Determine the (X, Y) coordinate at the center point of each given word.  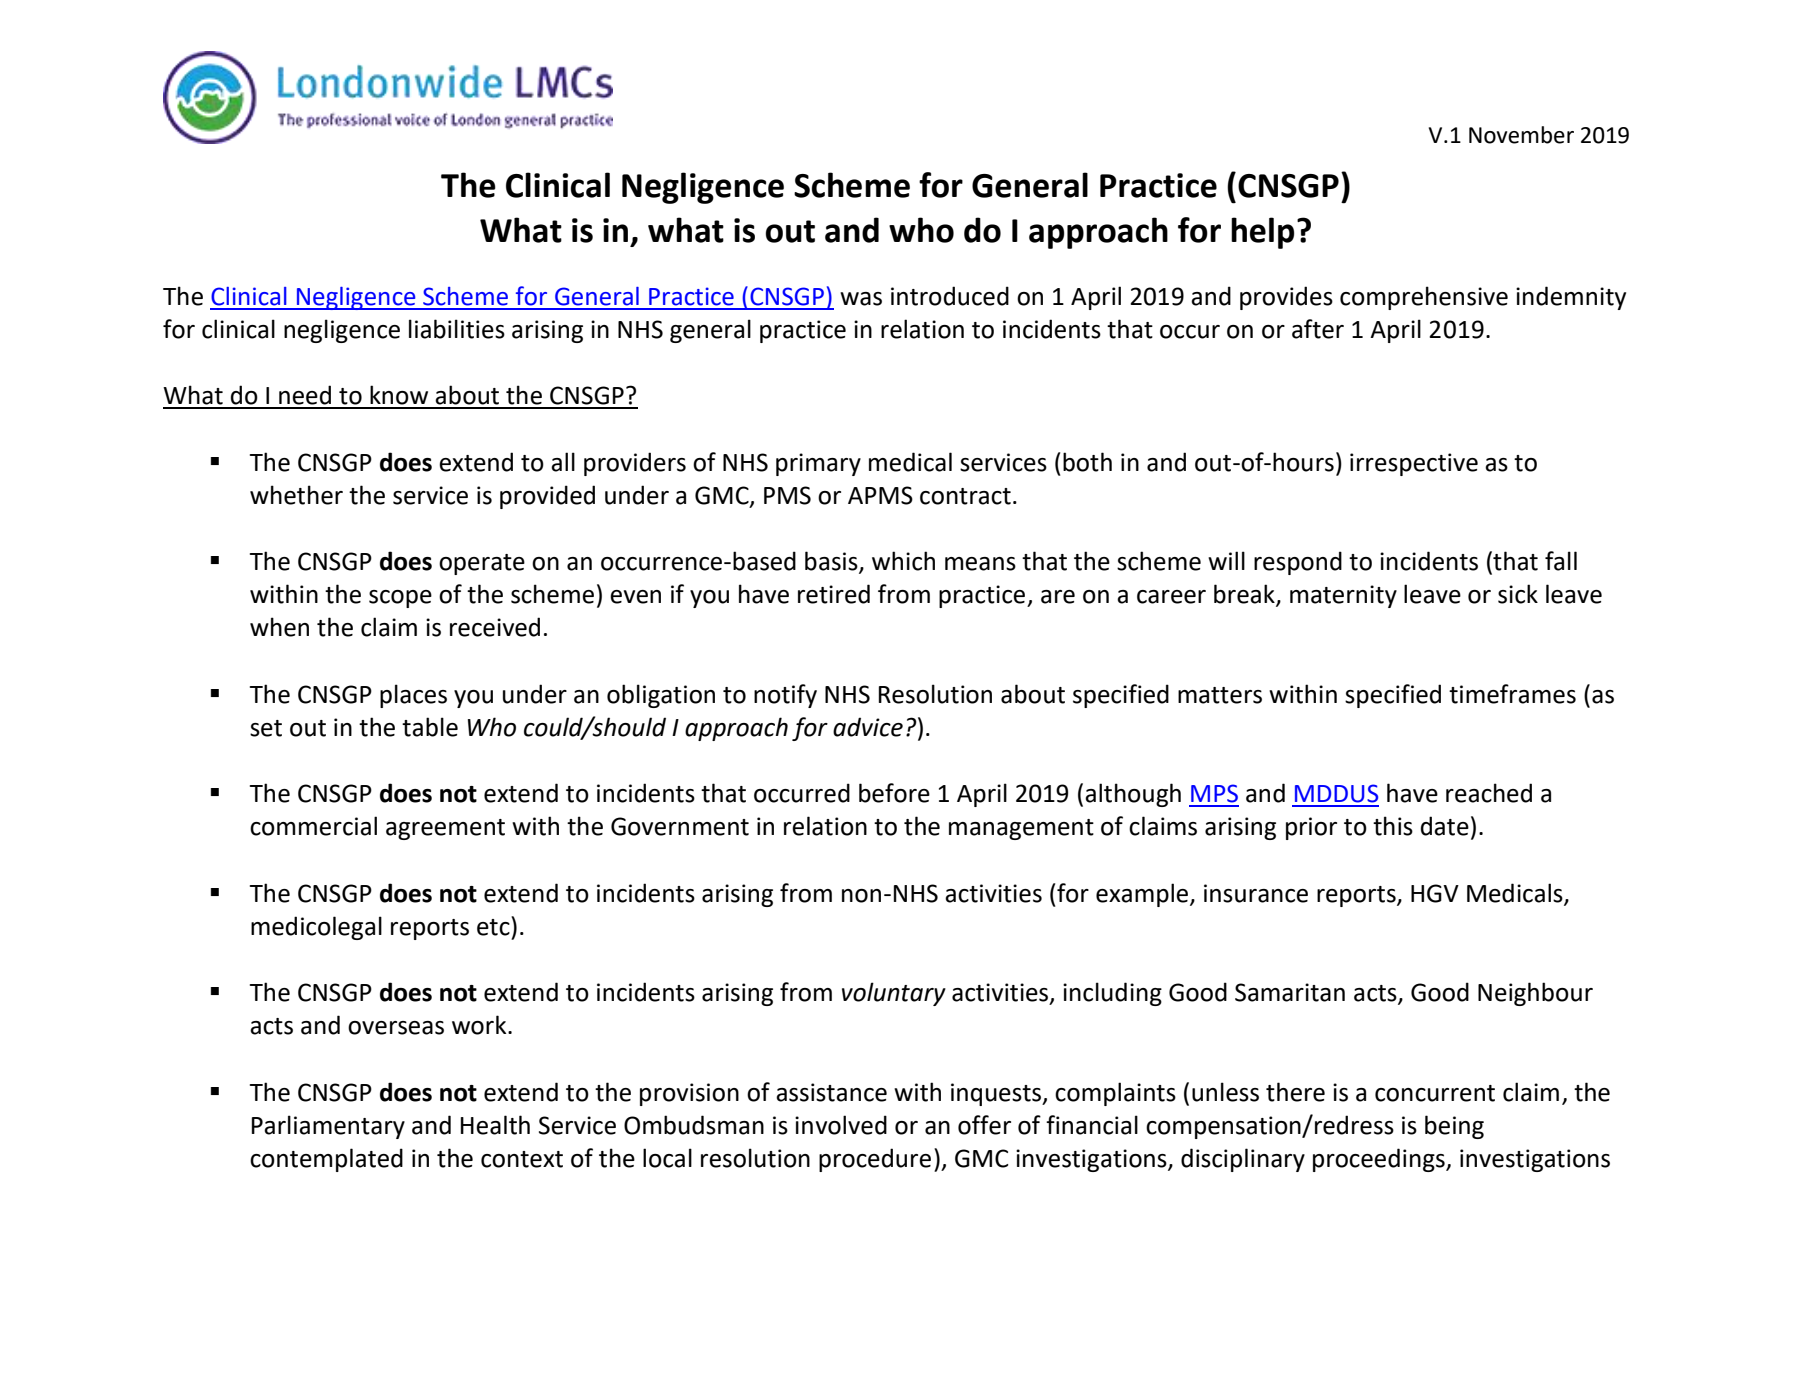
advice (868, 727)
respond (1298, 563)
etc (494, 926)
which (903, 561)
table (430, 727)
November (1521, 135)
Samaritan (1290, 992)
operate (482, 564)
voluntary (894, 994)
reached (1489, 793)
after (1318, 329)
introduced (950, 296)
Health (495, 1125)
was (861, 299)
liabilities (457, 329)
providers (635, 464)
